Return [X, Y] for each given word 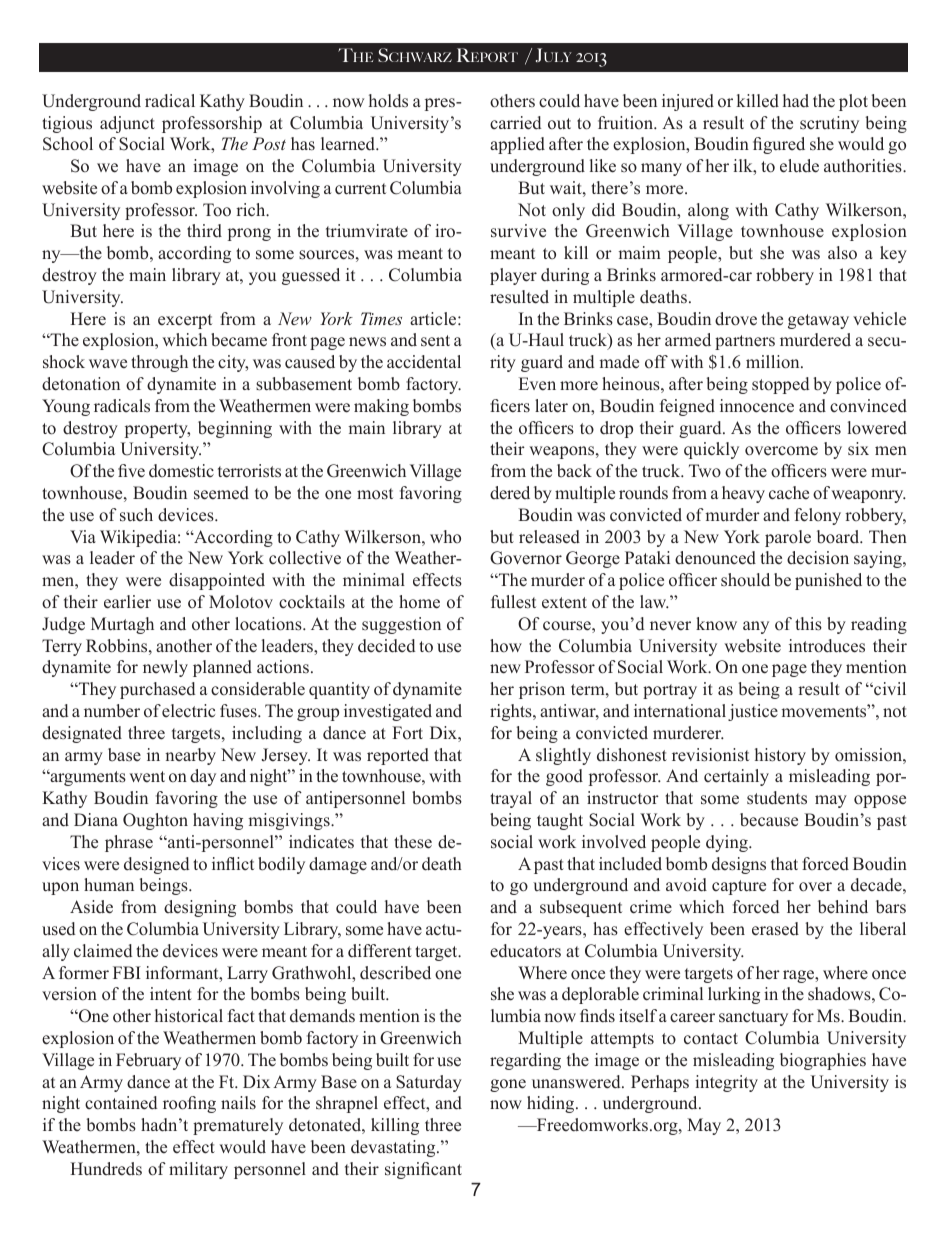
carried [515, 123]
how [506, 646]
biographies [823, 1061]
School [68, 144]
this [808, 624]
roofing [189, 1104]
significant [423, 1170]
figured [779, 145]
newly [165, 668]
